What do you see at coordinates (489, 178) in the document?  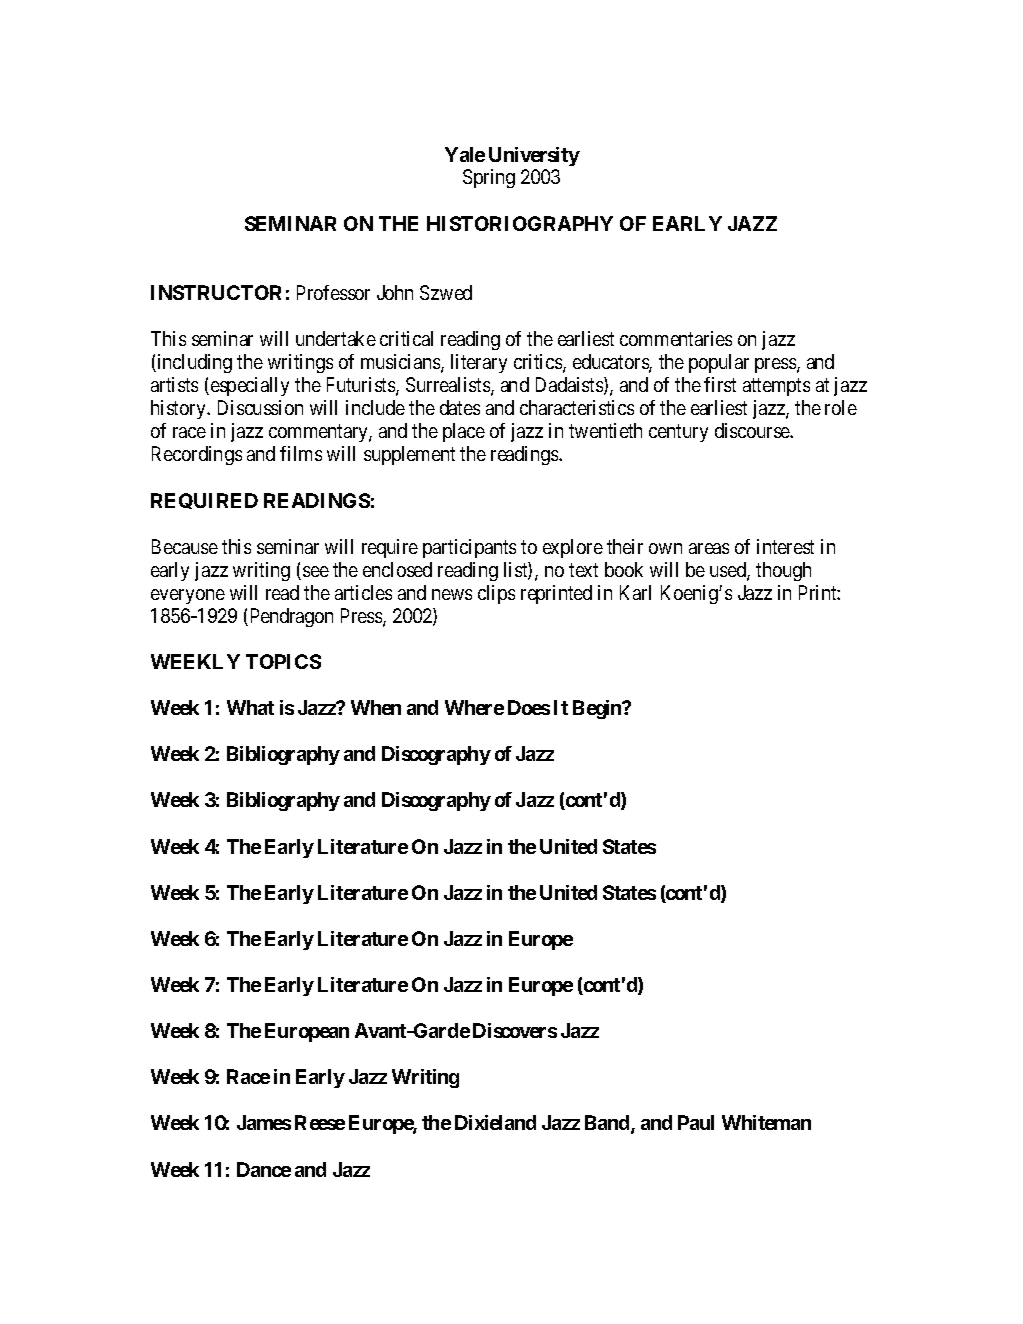 I see `Spring` at bounding box center [489, 178].
